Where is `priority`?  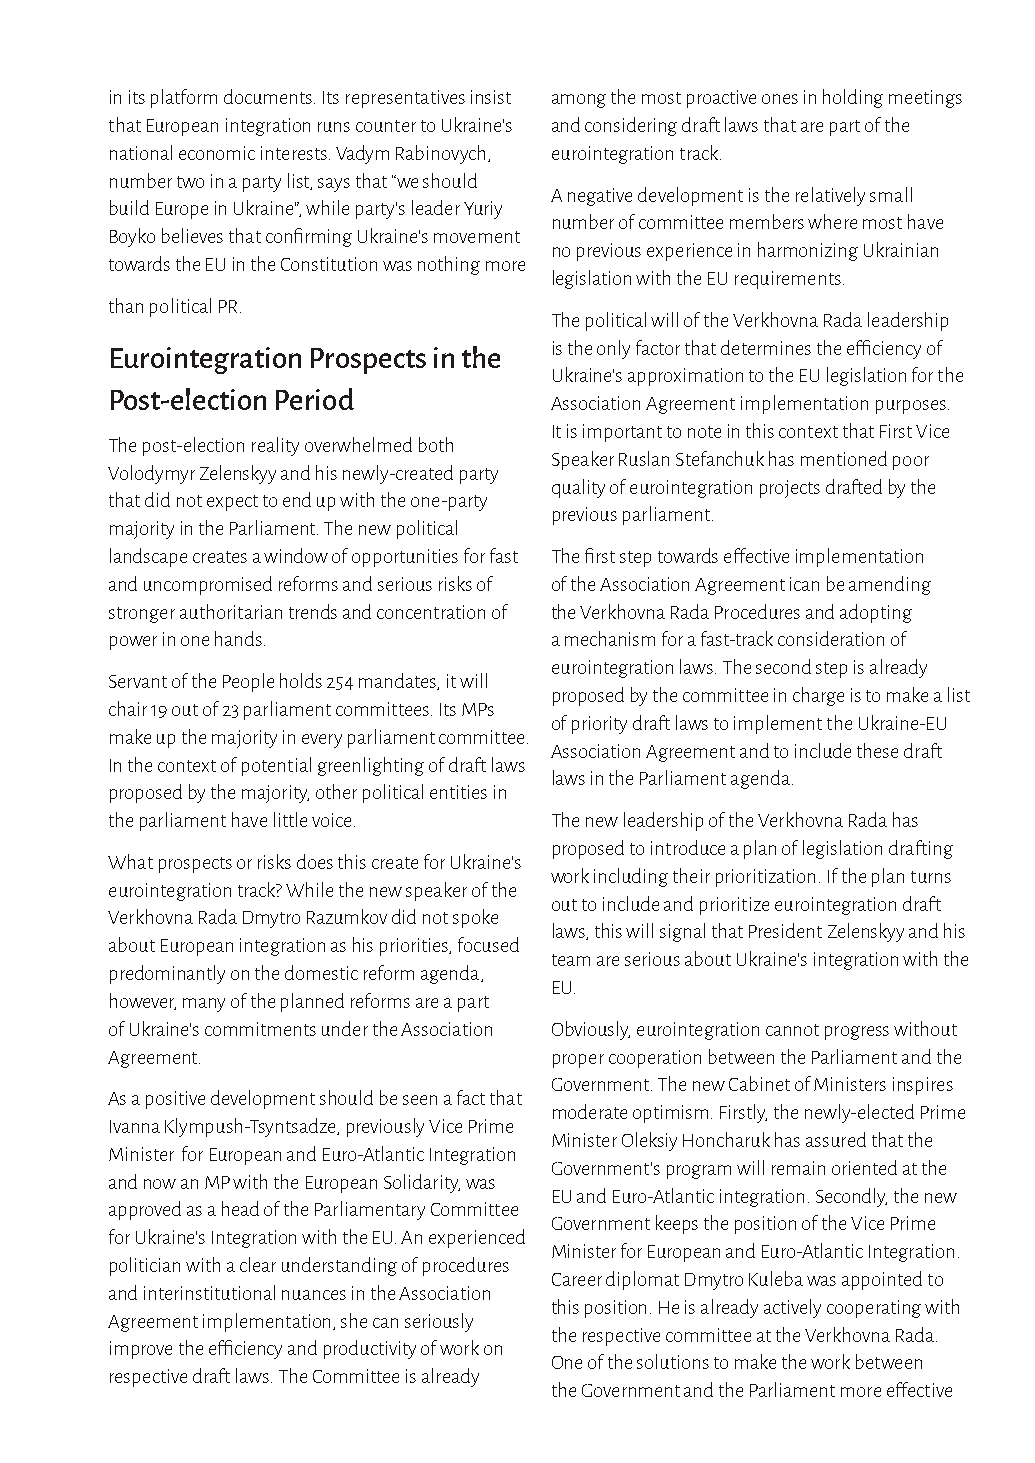 priority is located at coordinates (599, 725).
